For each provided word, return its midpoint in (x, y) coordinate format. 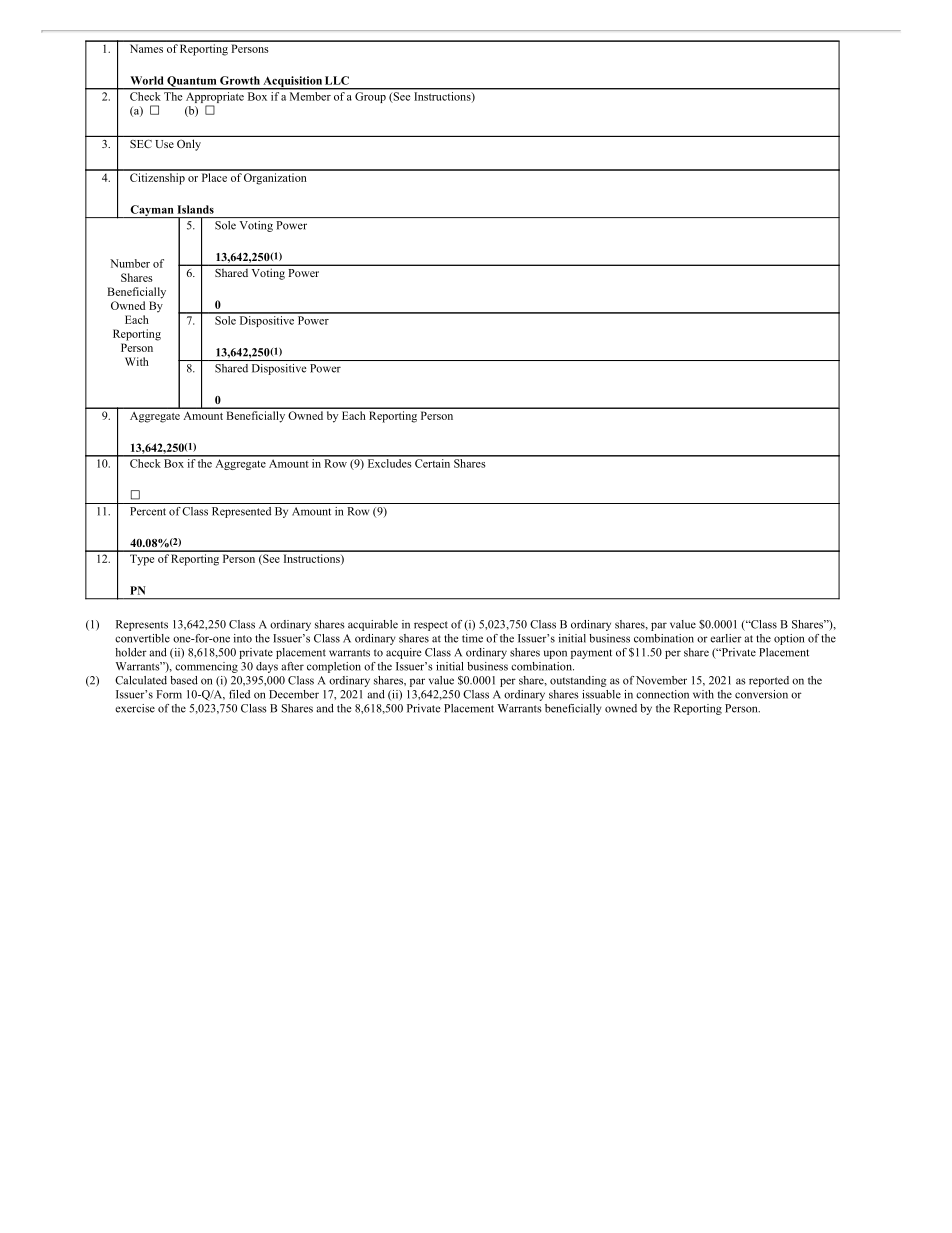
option (789, 639)
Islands (196, 209)
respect (431, 626)
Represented (241, 512)
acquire (404, 653)
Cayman (152, 211)
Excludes (389, 462)
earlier (726, 638)
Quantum (192, 82)
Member (310, 95)
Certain (433, 462)
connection (662, 694)
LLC (337, 80)
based (184, 680)
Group (370, 97)
